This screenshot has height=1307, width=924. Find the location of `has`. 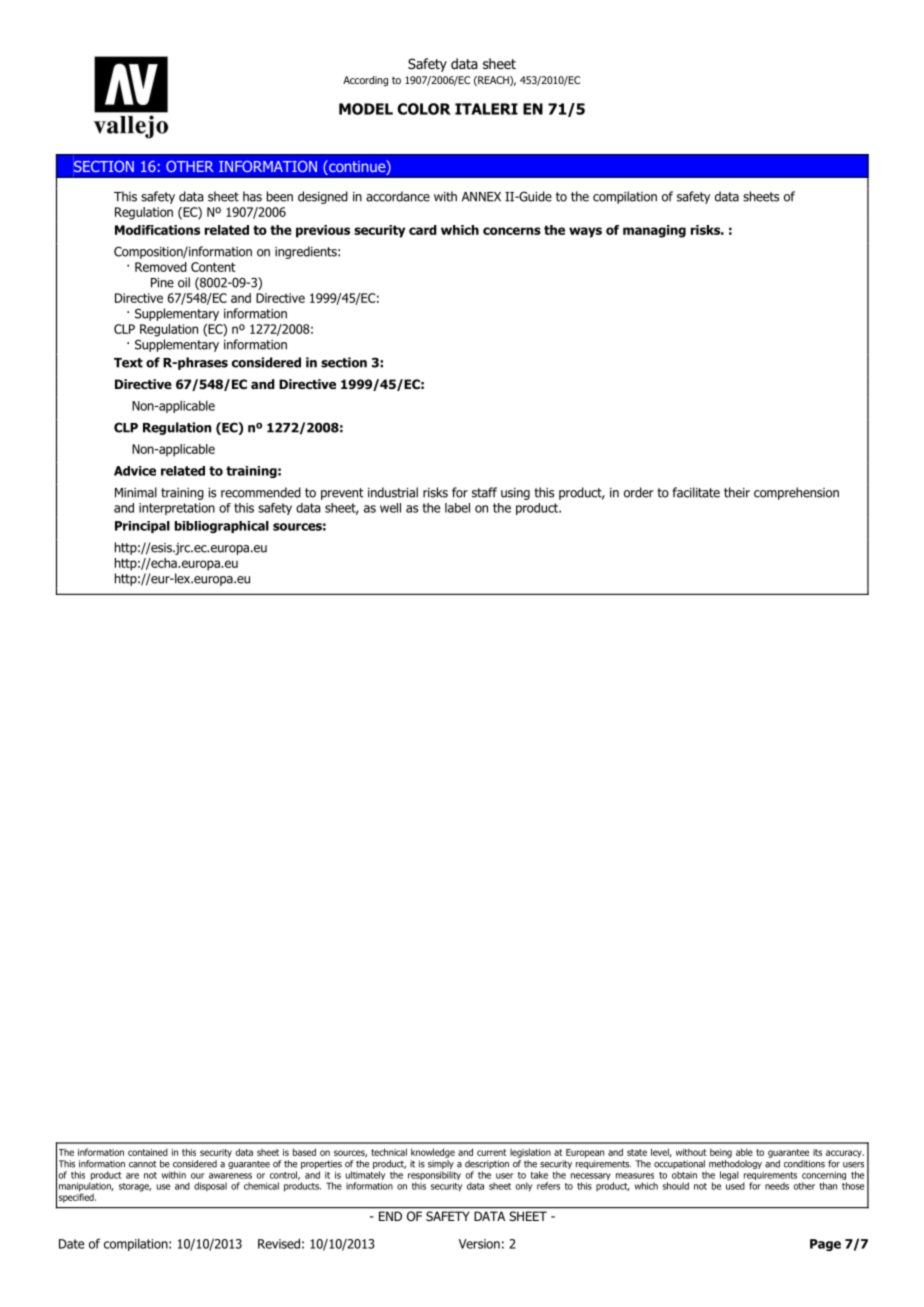

has is located at coordinates (252, 196).
